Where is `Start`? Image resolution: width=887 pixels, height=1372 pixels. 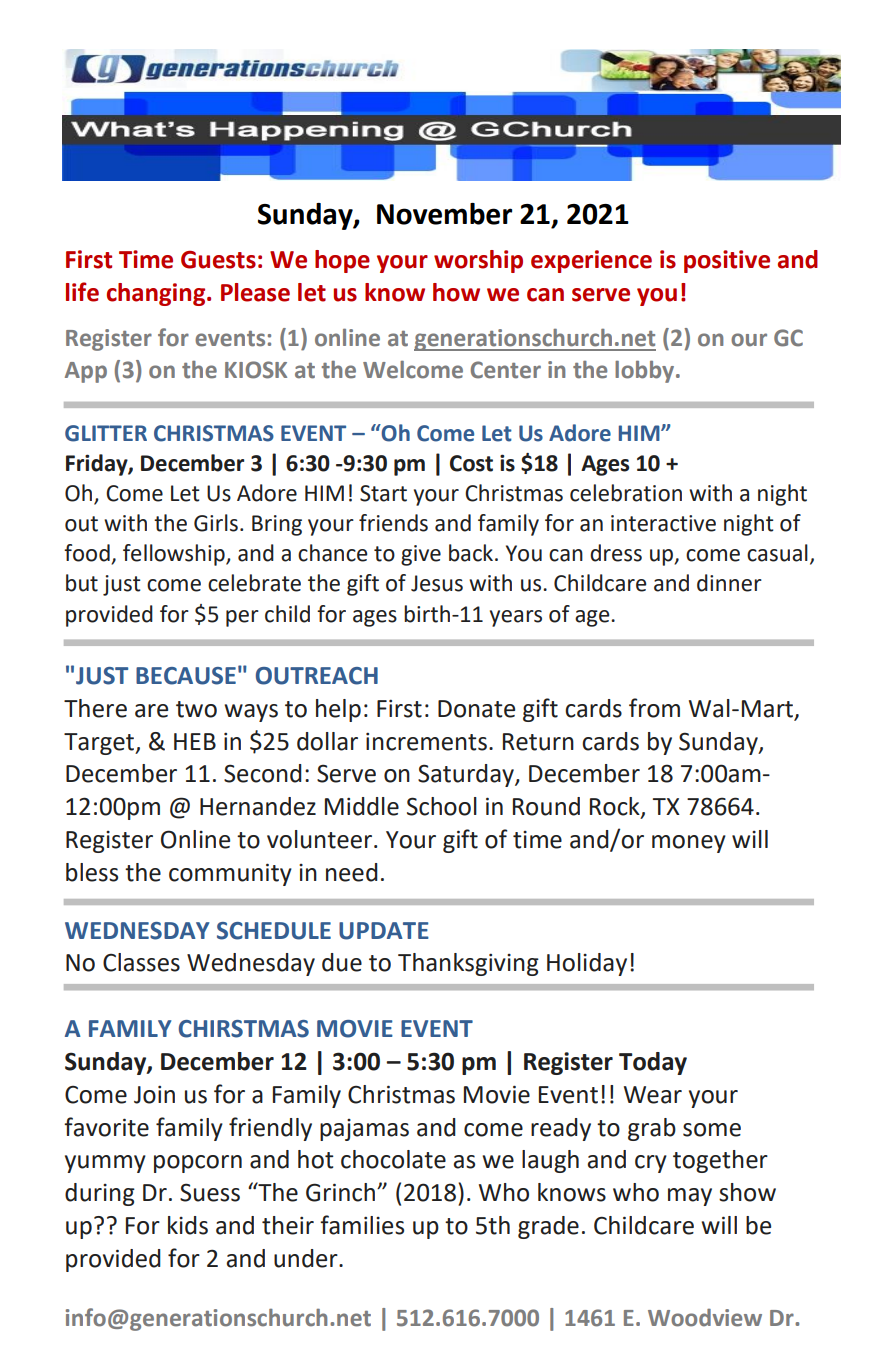
Start is located at coordinates (383, 493).
